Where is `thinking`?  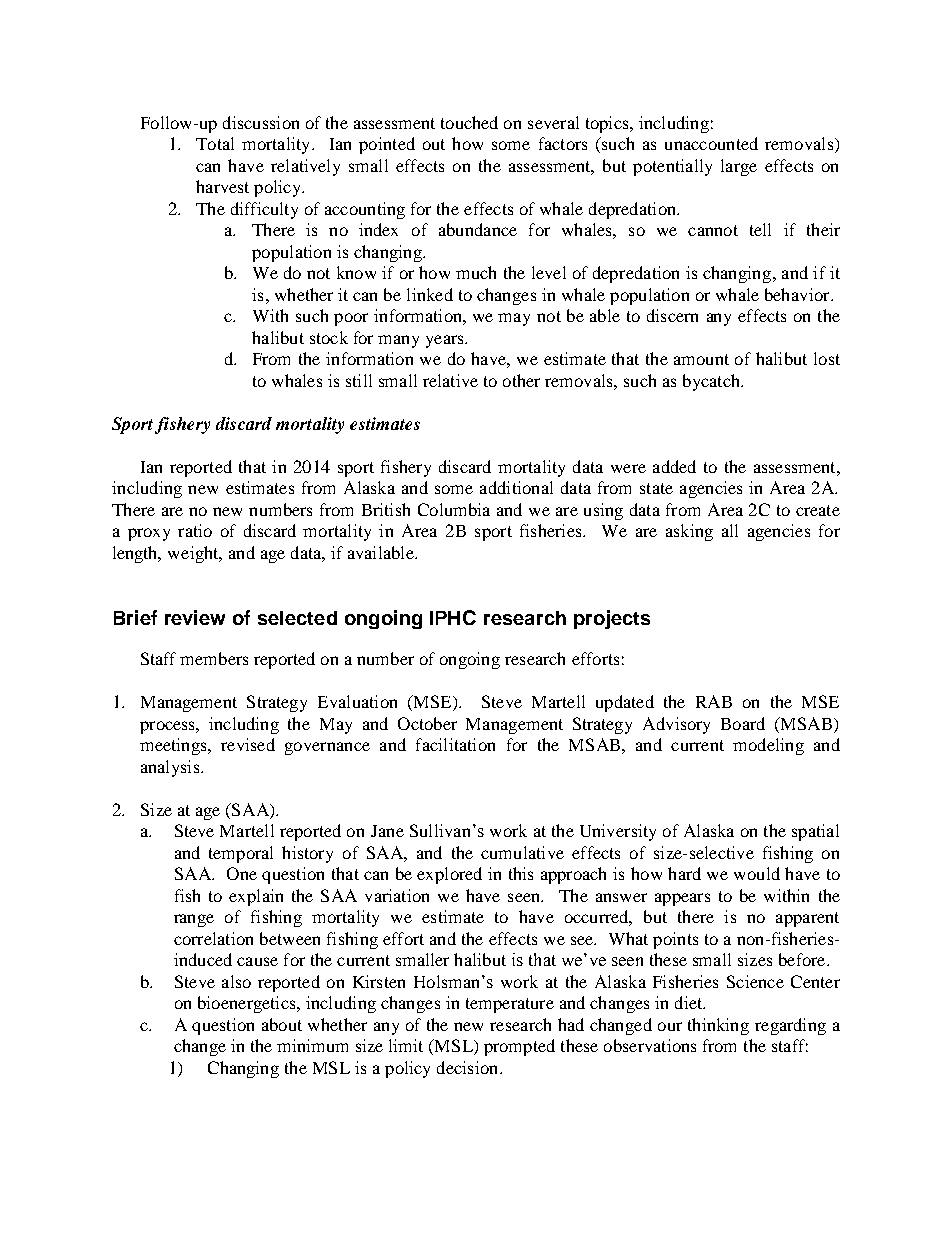 thinking is located at coordinates (718, 1026).
